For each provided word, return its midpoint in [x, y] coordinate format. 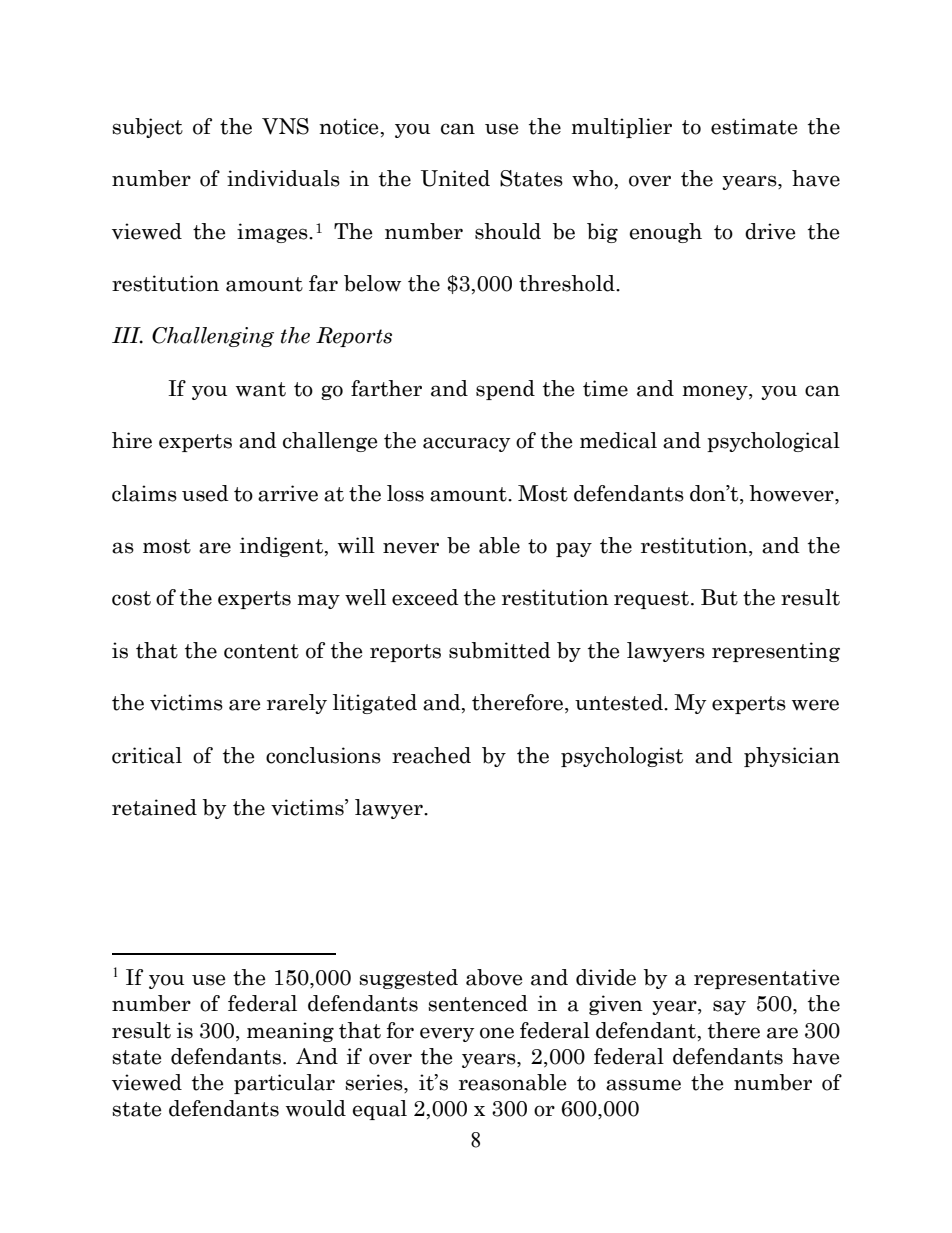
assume [643, 1085]
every [447, 1034]
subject [147, 128]
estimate [754, 126]
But [719, 597]
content [261, 651]
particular [284, 1084]
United [455, 178]
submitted [500, 650]
